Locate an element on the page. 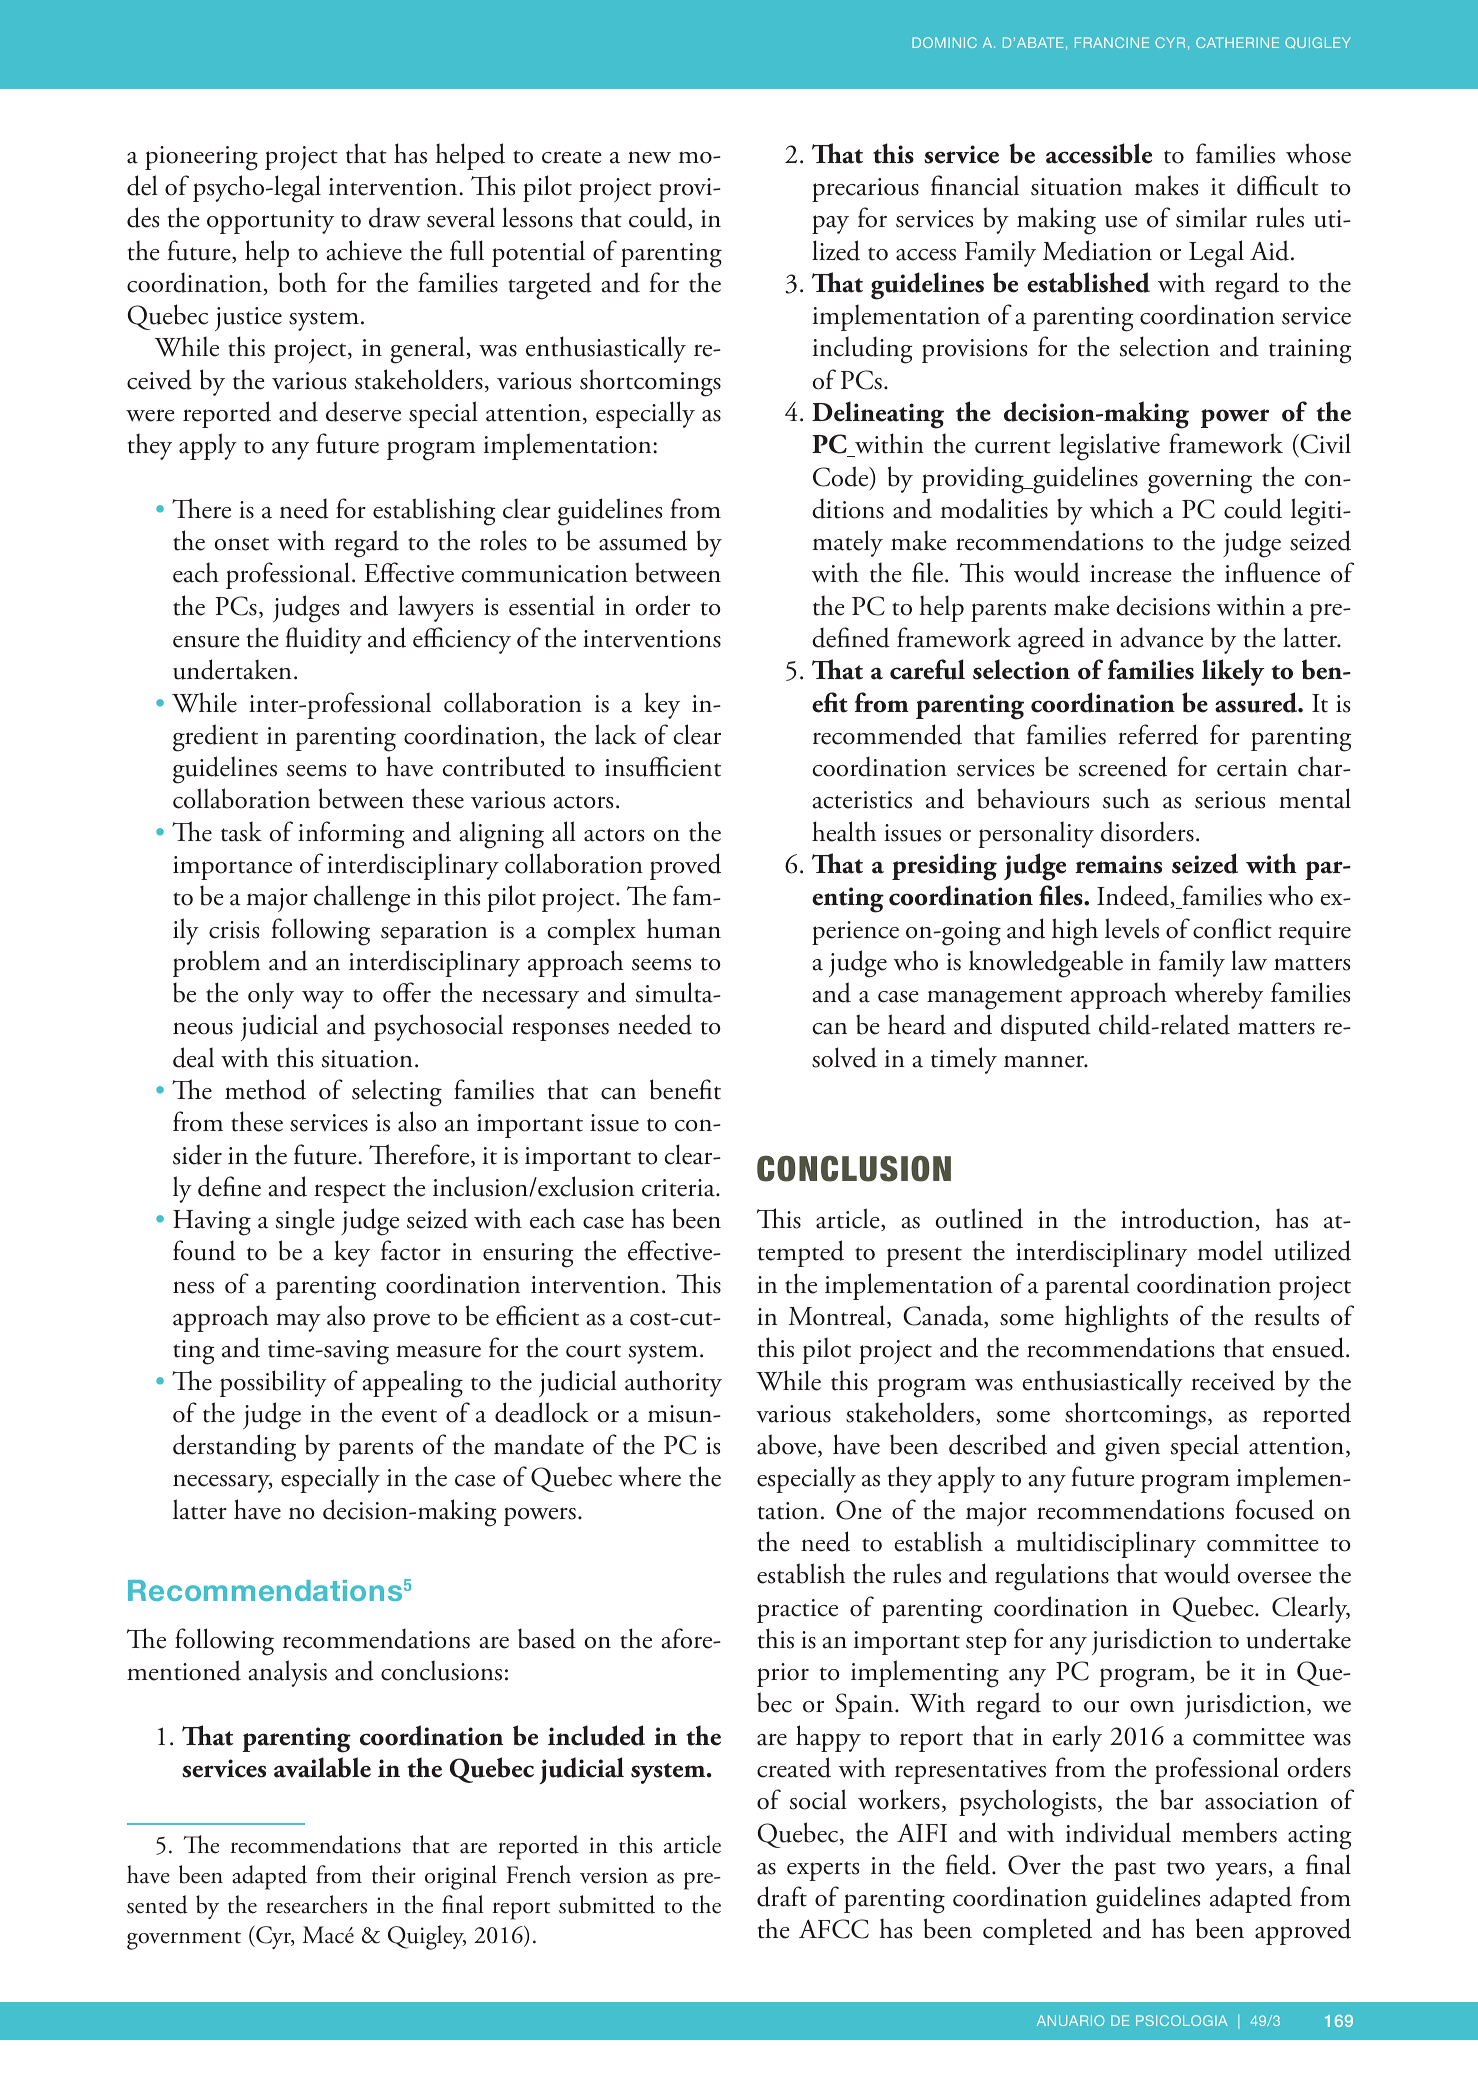 The height and width of the page is (2091, 1478). legislative is located at coordinates (1110, 447).
